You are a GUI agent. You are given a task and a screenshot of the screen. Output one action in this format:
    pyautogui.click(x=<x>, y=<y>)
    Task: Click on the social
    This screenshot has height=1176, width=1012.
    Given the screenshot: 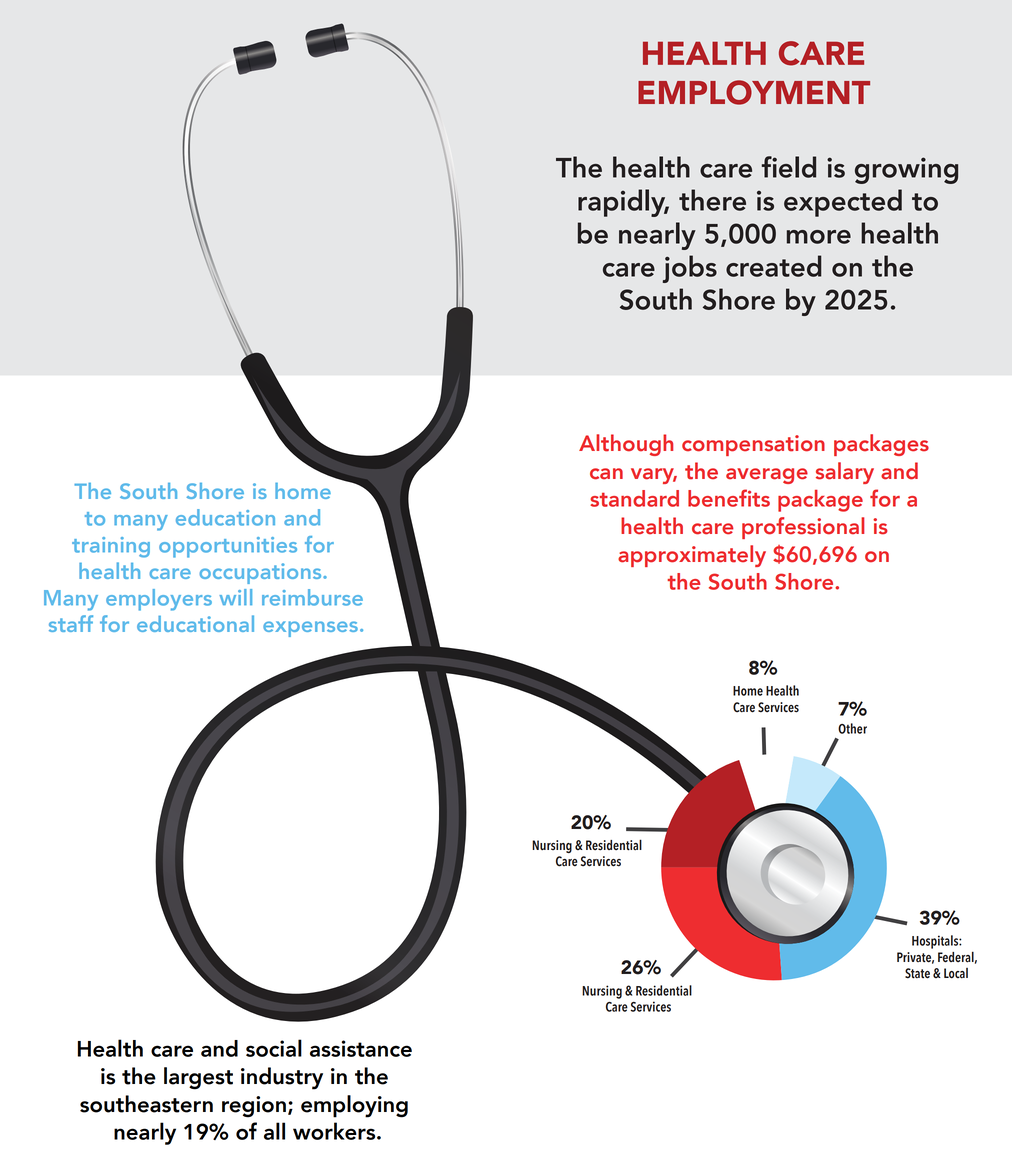 What is the action you would take?
    pyautogui.click(x=274, y=1048)
